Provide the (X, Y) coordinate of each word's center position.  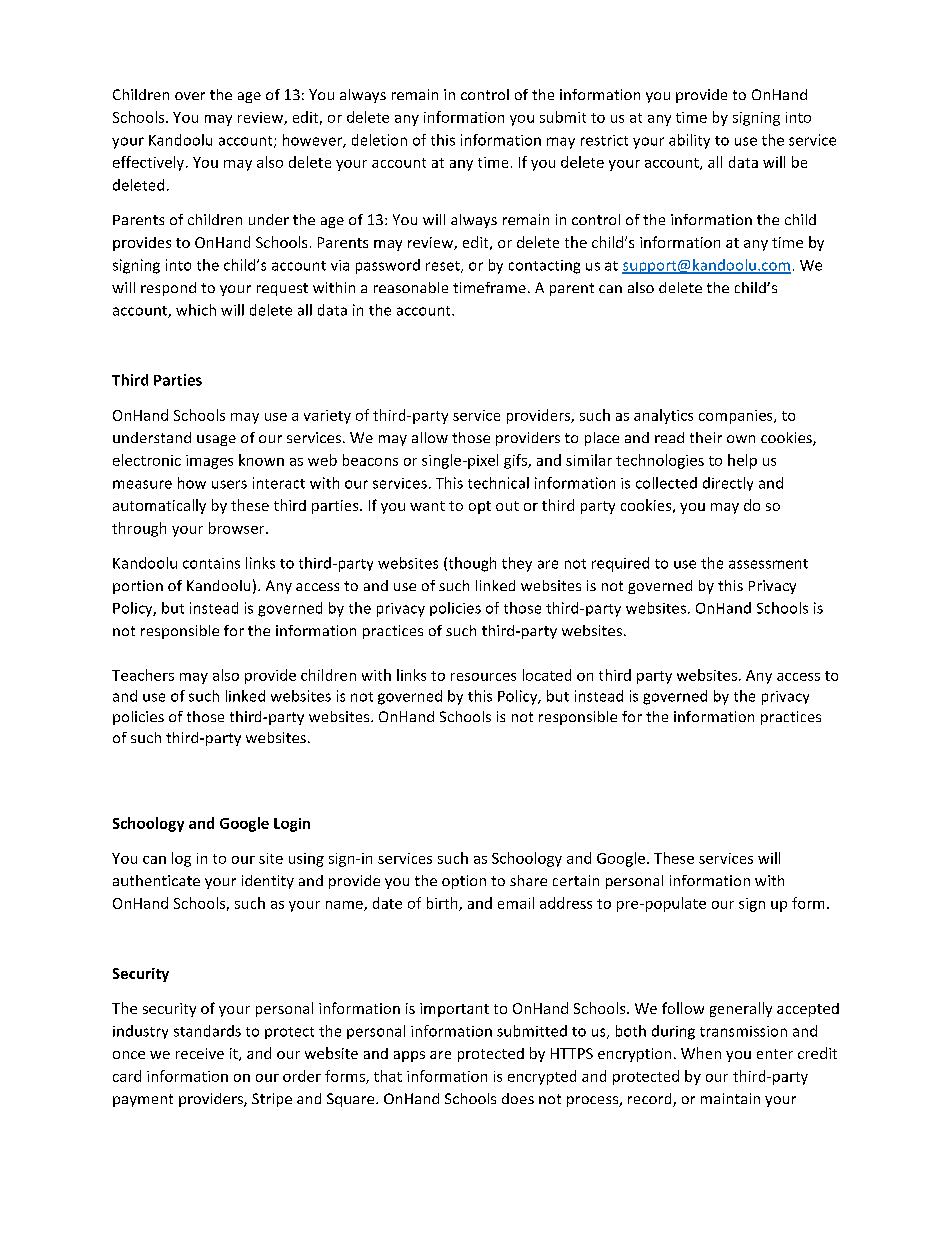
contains (211, 563)
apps (409, 1056)
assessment (768, 564)
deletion (379, 140)
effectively (150, 163)
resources (483, 677)
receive (200, 1053)
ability (689, 141)
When (701, 1053)
